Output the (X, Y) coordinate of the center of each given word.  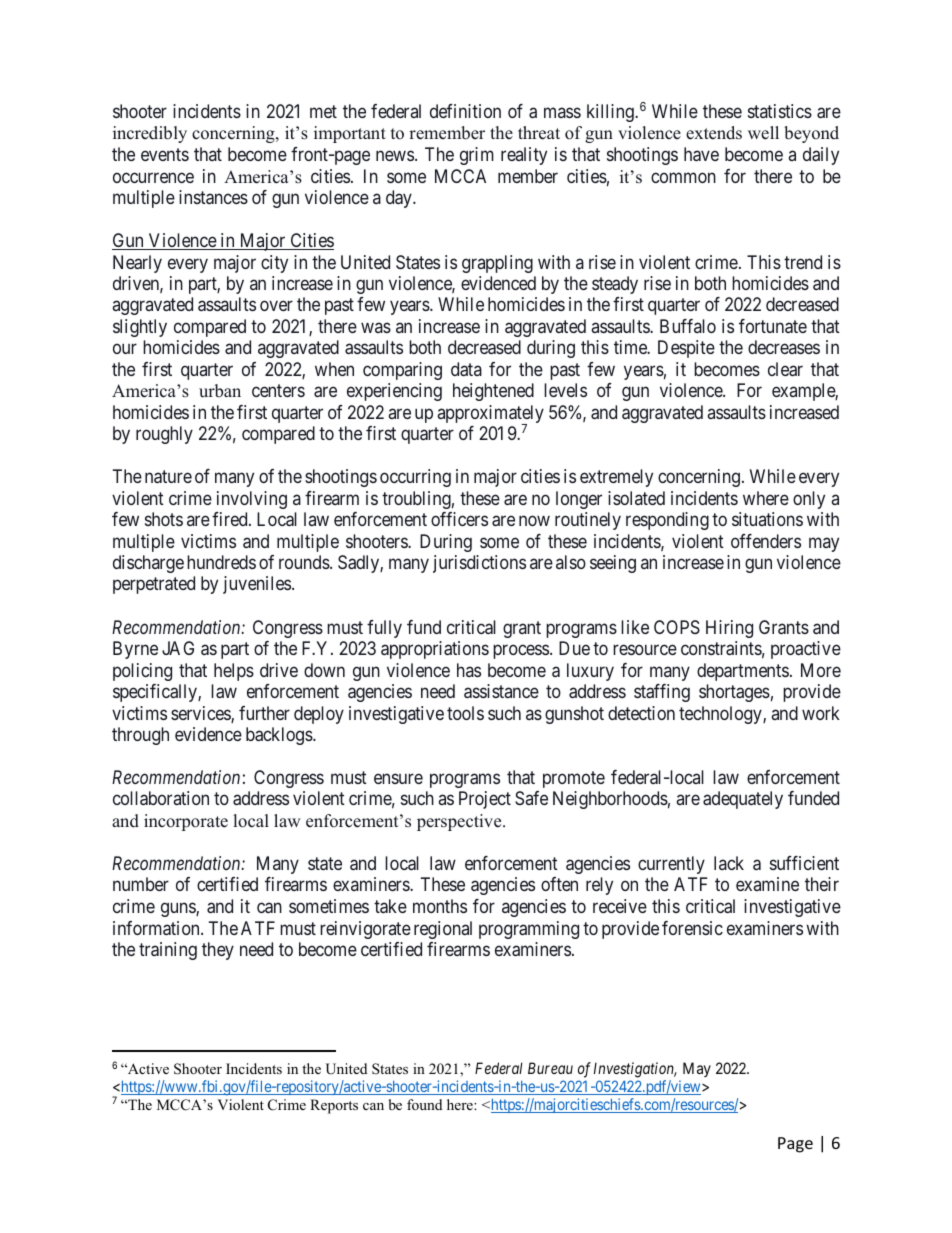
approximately (490, 415)
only (809, 500)
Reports (334, 1106)
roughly (164, 435)
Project (485, 800)
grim (477, 156)
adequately (743, 800)
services (201, 714)
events (165, 154)
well (763, 133)
